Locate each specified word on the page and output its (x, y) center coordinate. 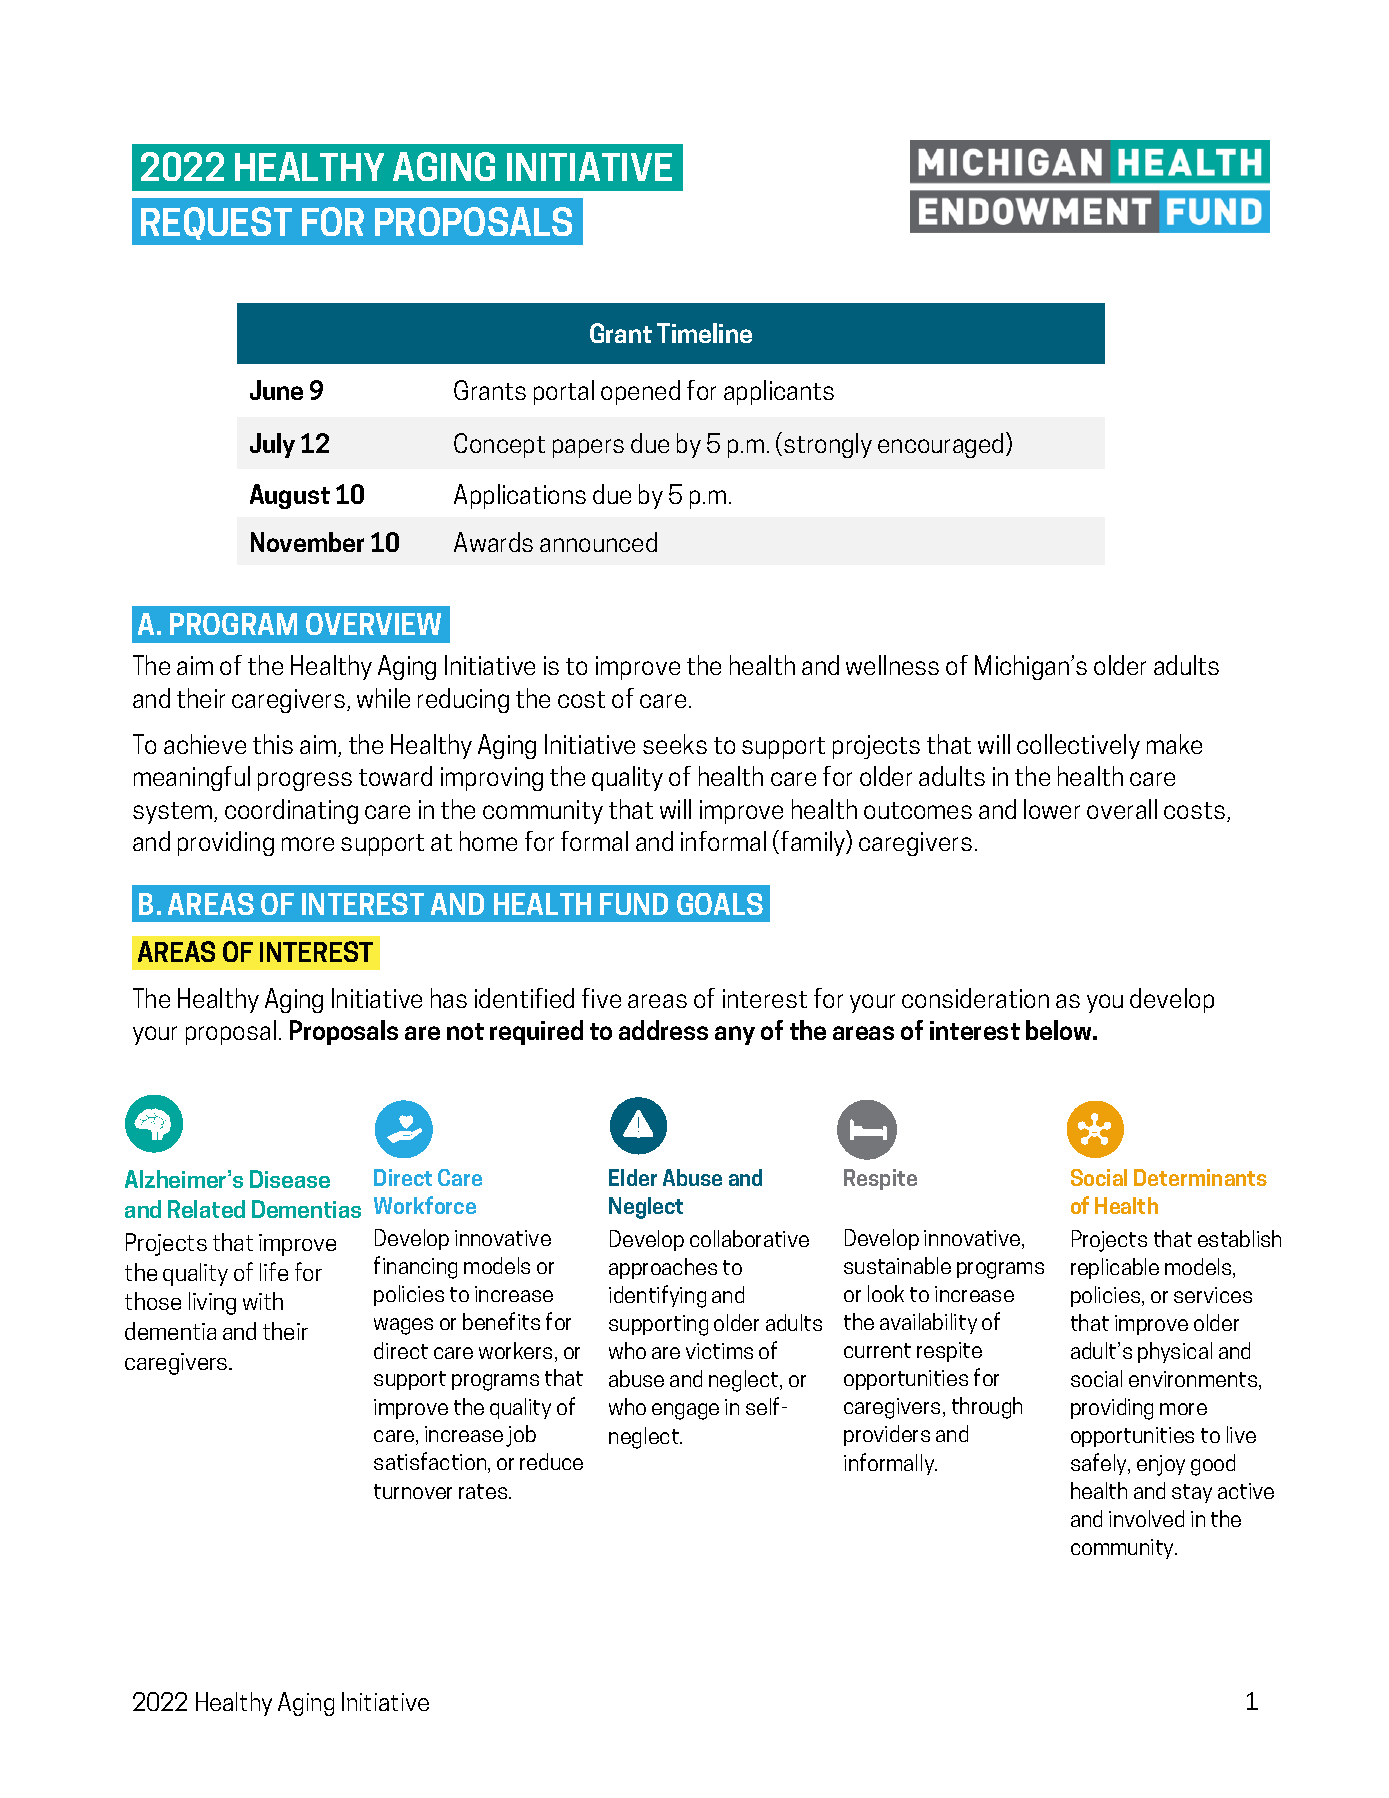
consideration (975, 998)
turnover (413, 1491)
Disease (290, 1179)
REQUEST (216, 223)
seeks (675, 744)
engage (685, 1411)
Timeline (704, 333)
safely (1100, 1464)
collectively (1078, 746)
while (383, 698)
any (735, 1035)
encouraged (940, 445)
